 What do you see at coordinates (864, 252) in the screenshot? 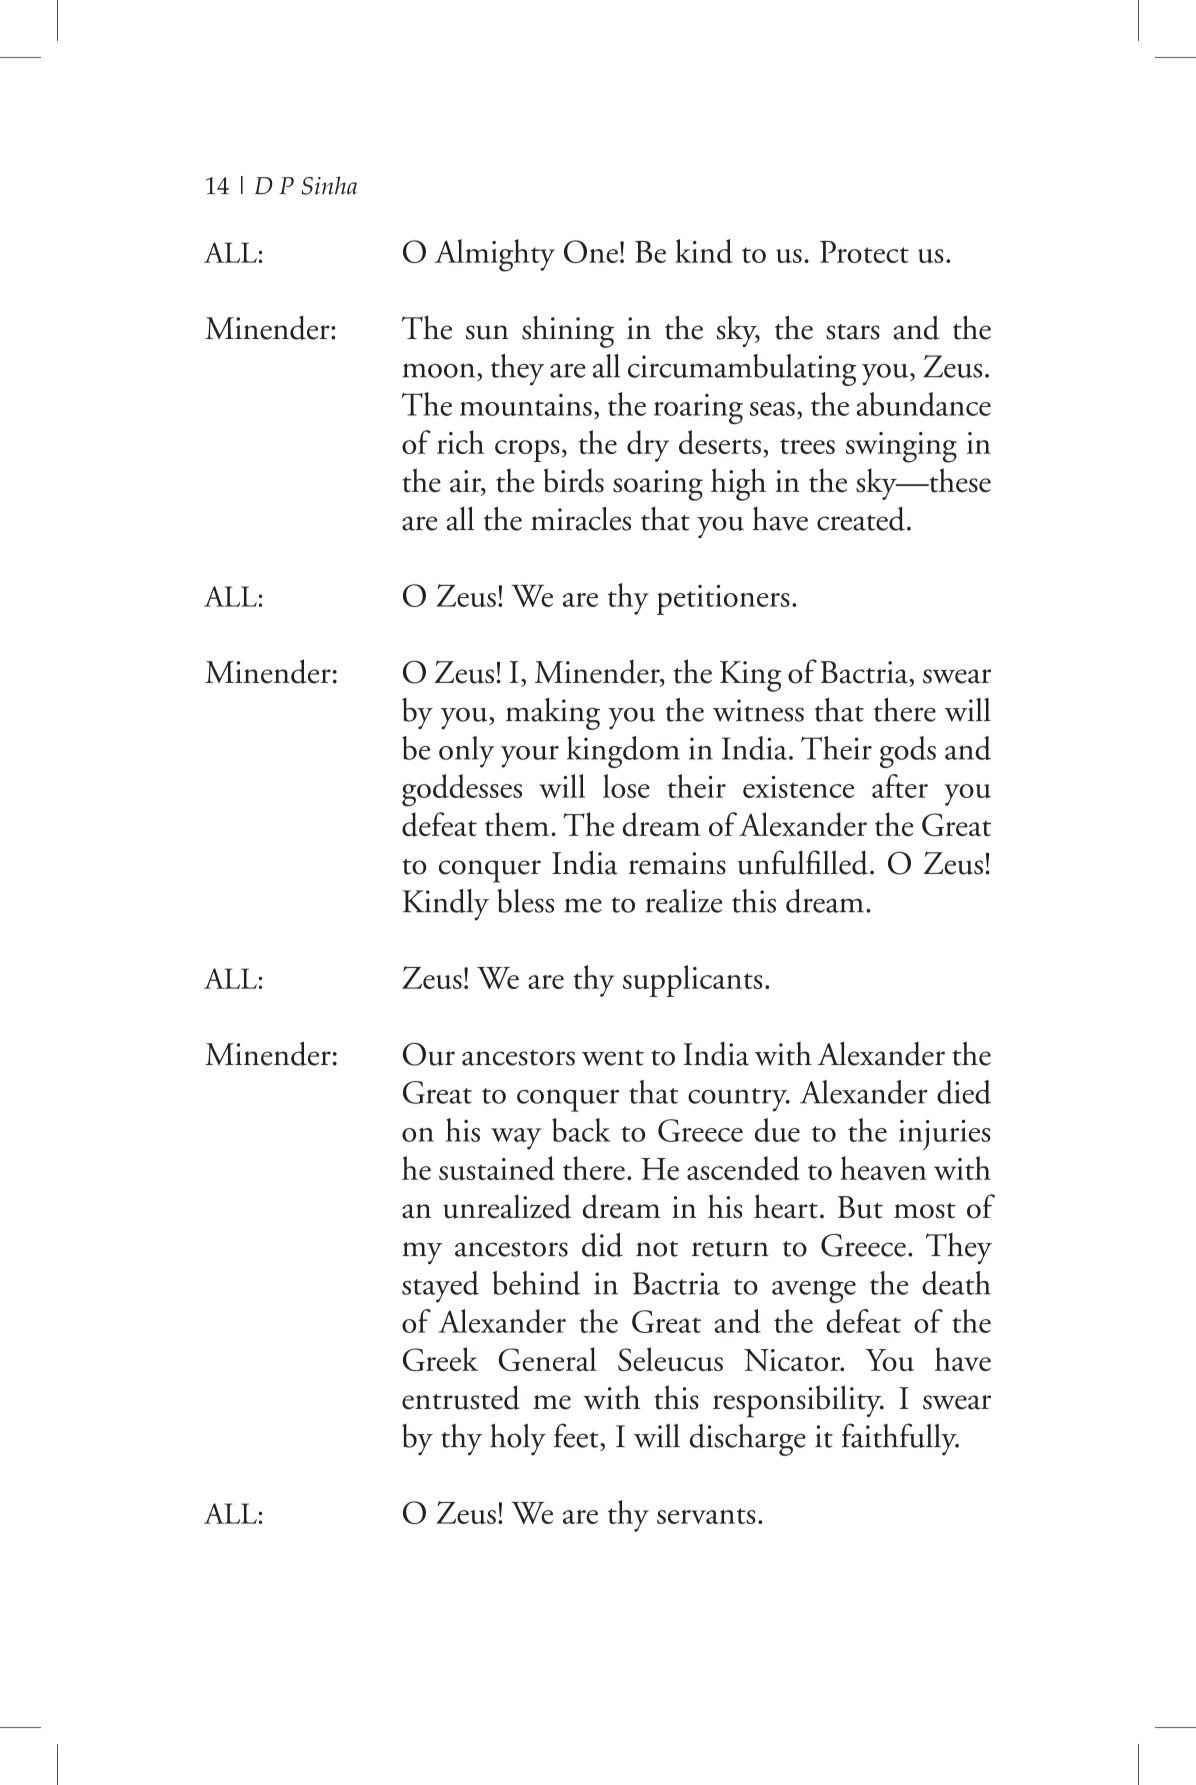
I see `Protect` at bounding box center [864, 252].
